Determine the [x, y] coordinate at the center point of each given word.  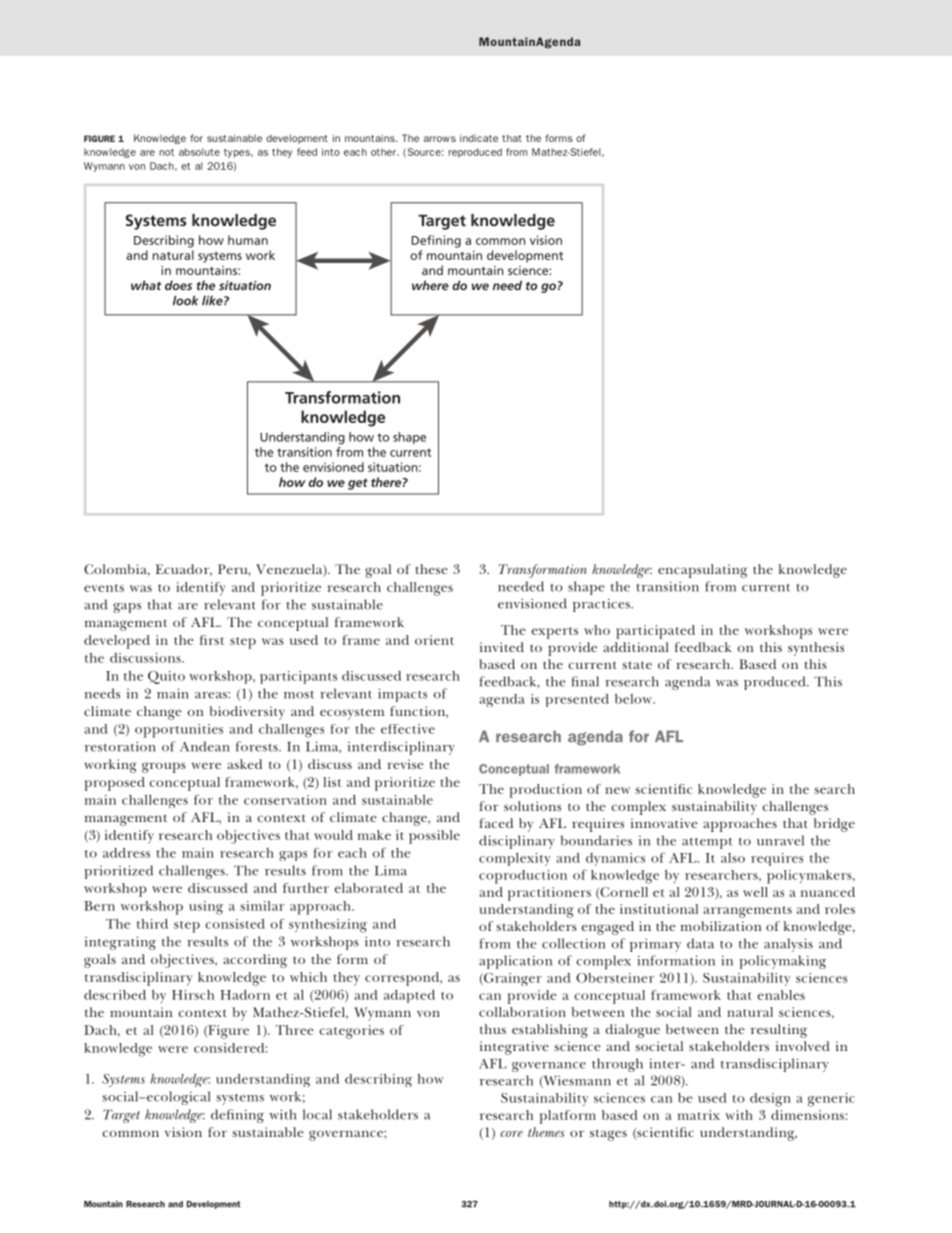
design [770, 1100]
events [104, 588]
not [166, 152]
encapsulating [702, 571]
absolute [199, 152]
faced [496, 823]
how [430, 1079]
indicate [479, 138]
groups [164, 767]
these [432, 569]
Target [121, 1116]
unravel [780, 840]
